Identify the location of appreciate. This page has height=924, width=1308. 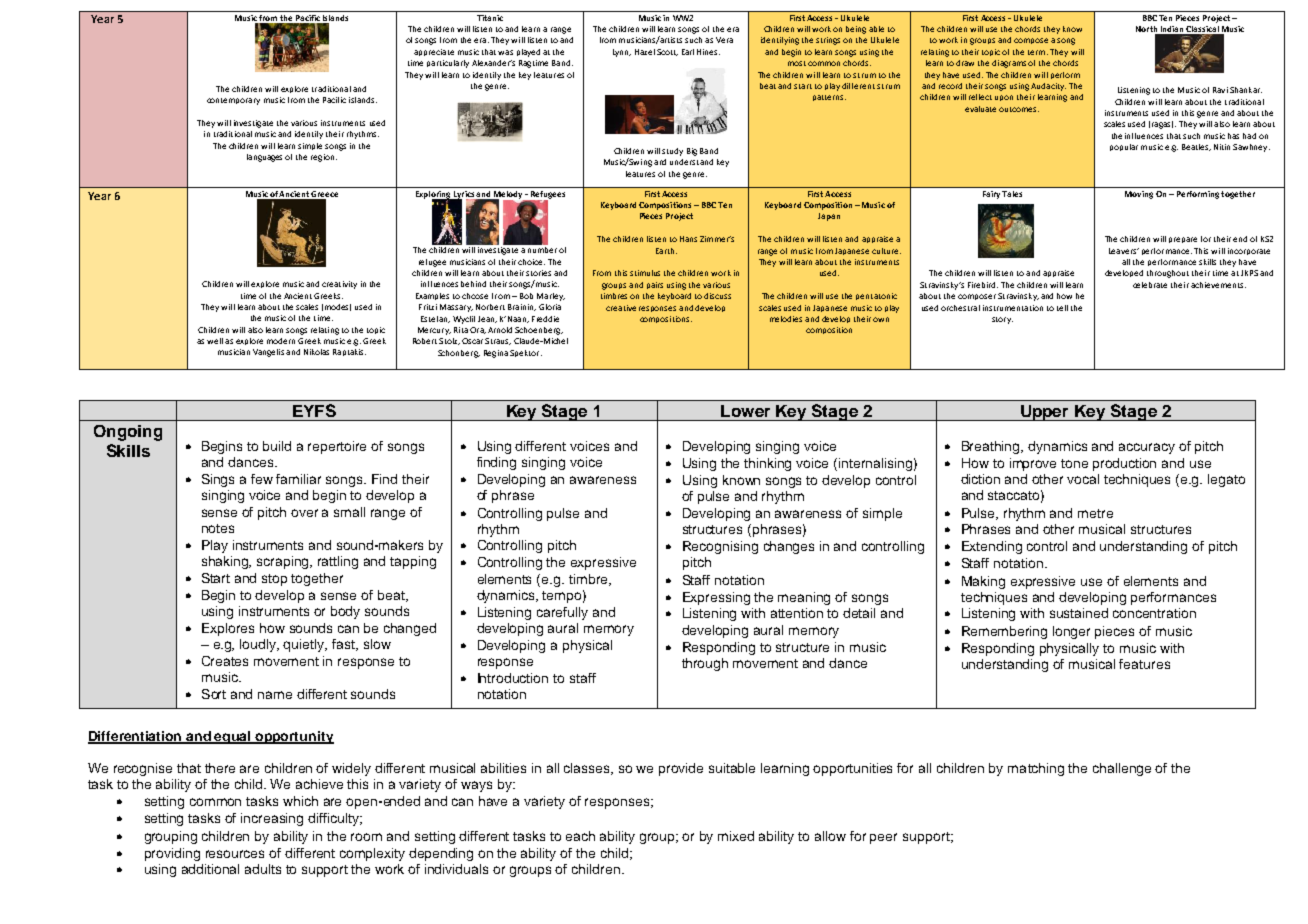
(434, 52).
